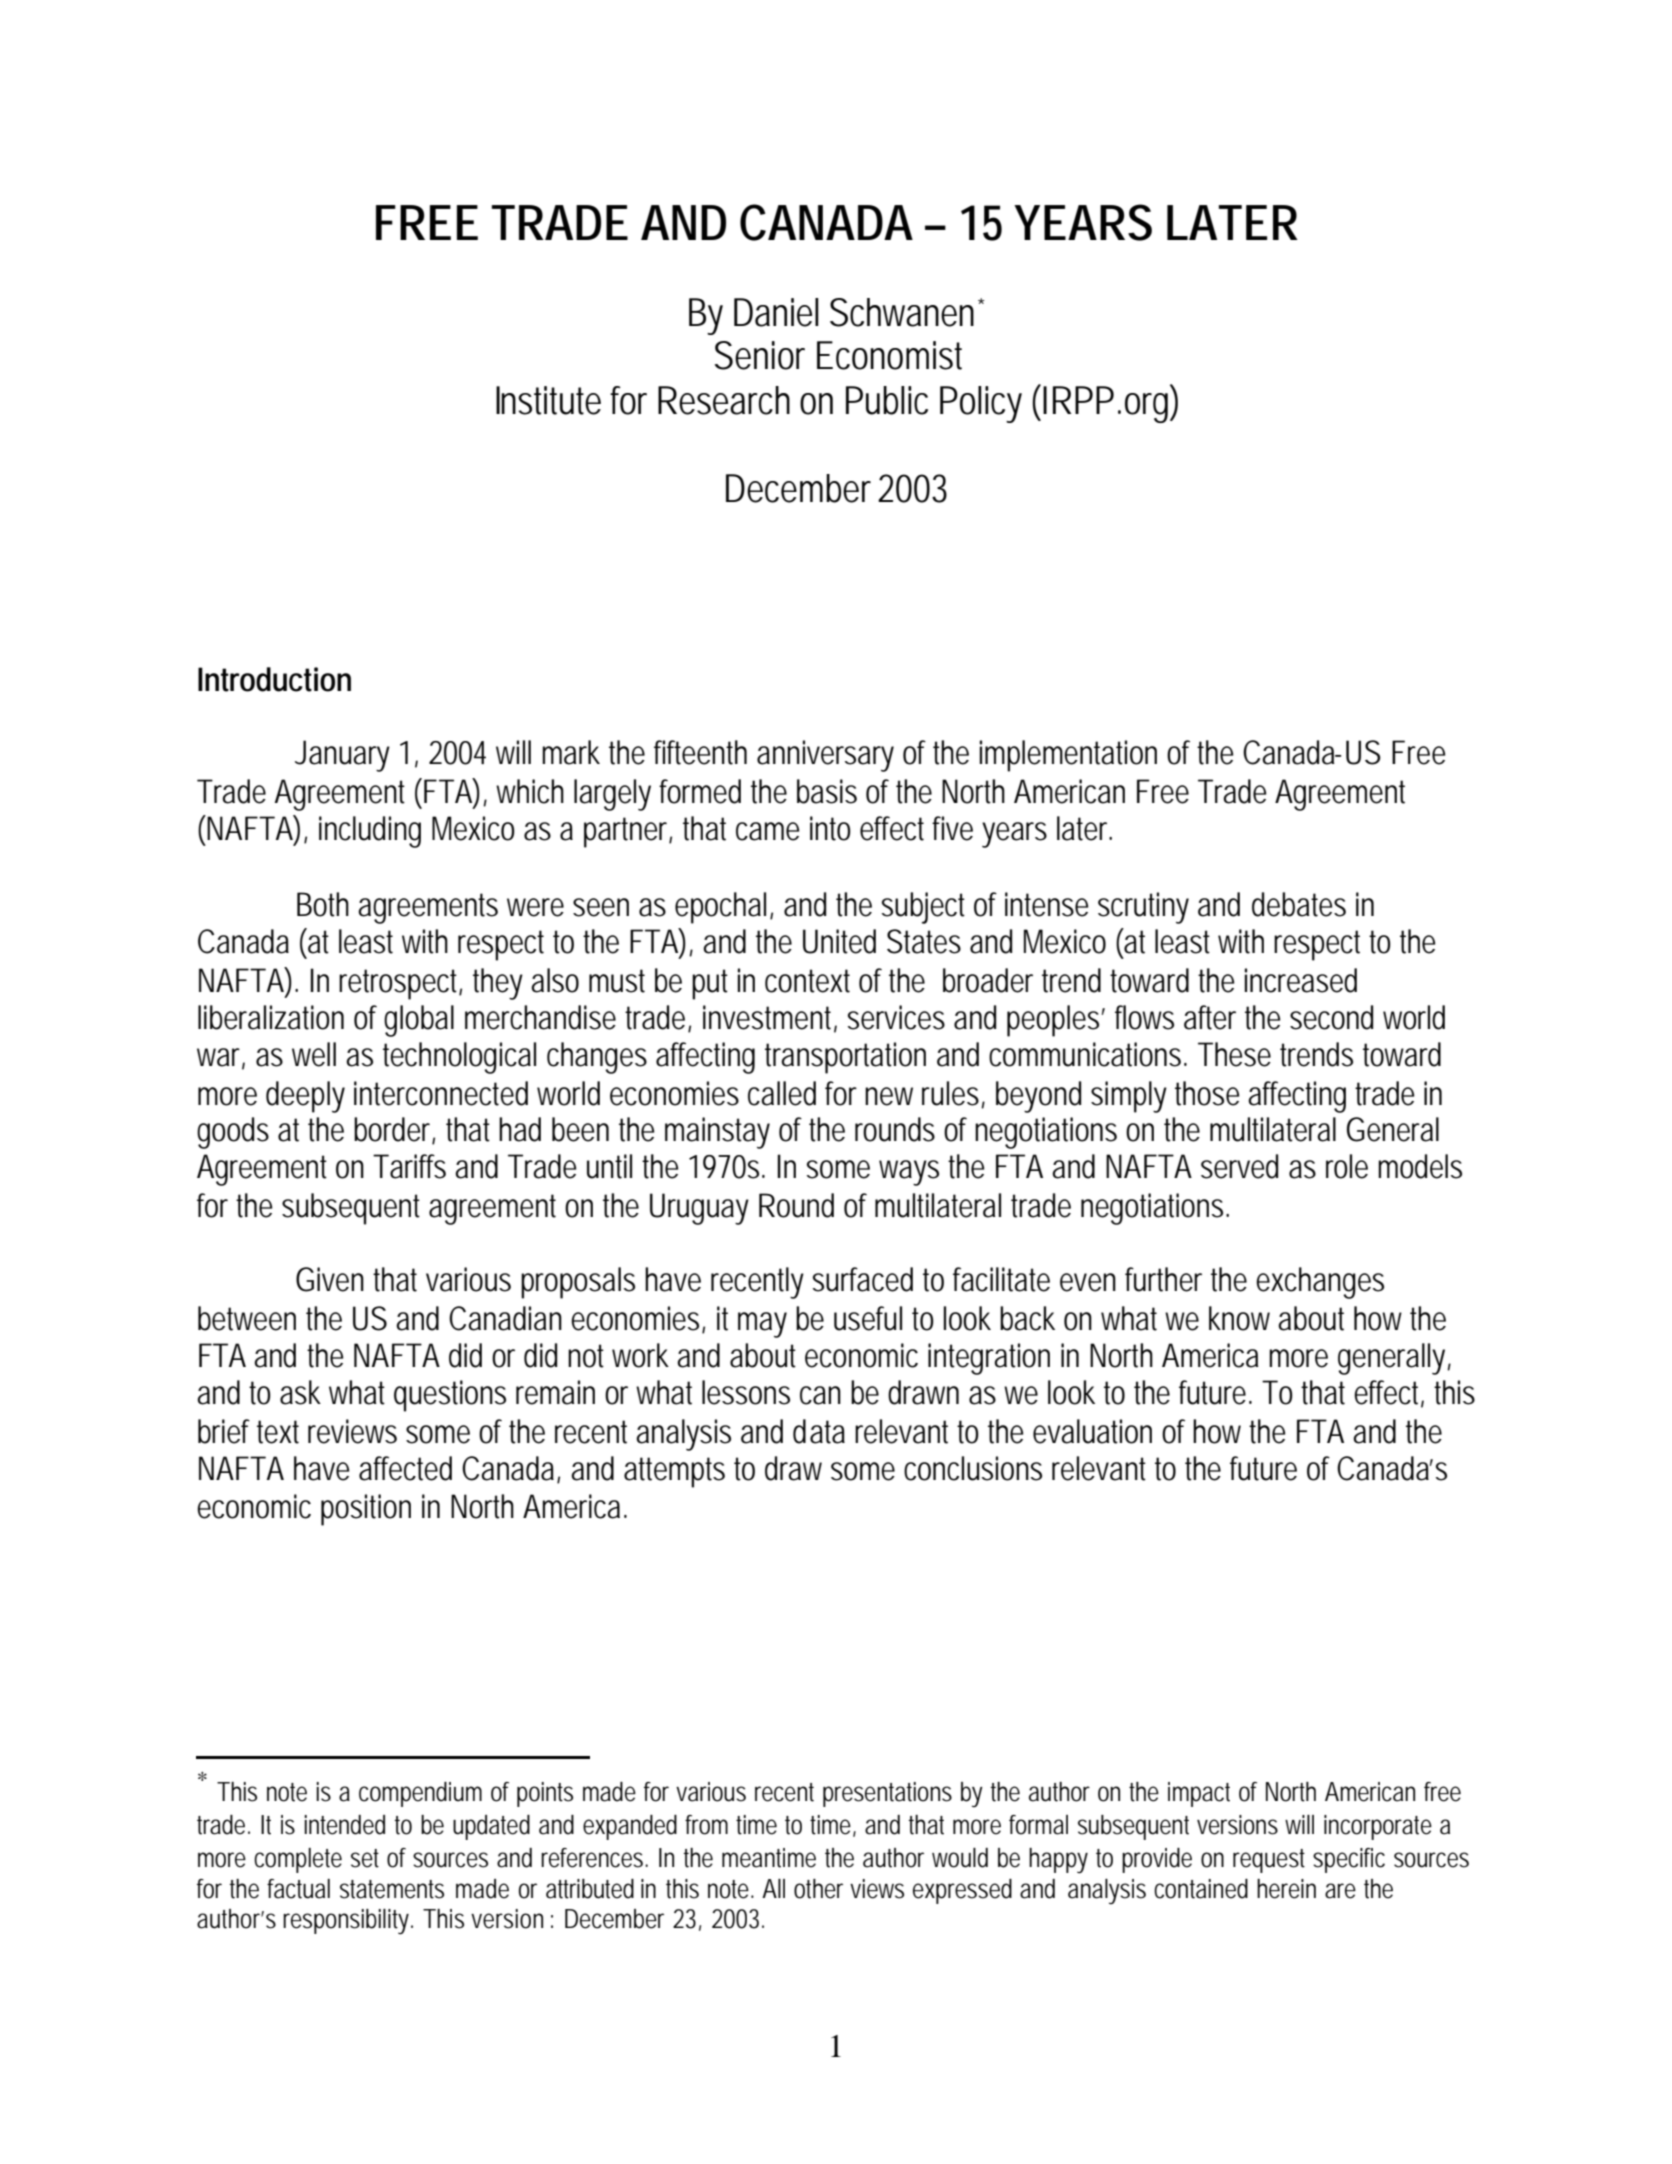  I want to click on set, so click(365, 1858).
